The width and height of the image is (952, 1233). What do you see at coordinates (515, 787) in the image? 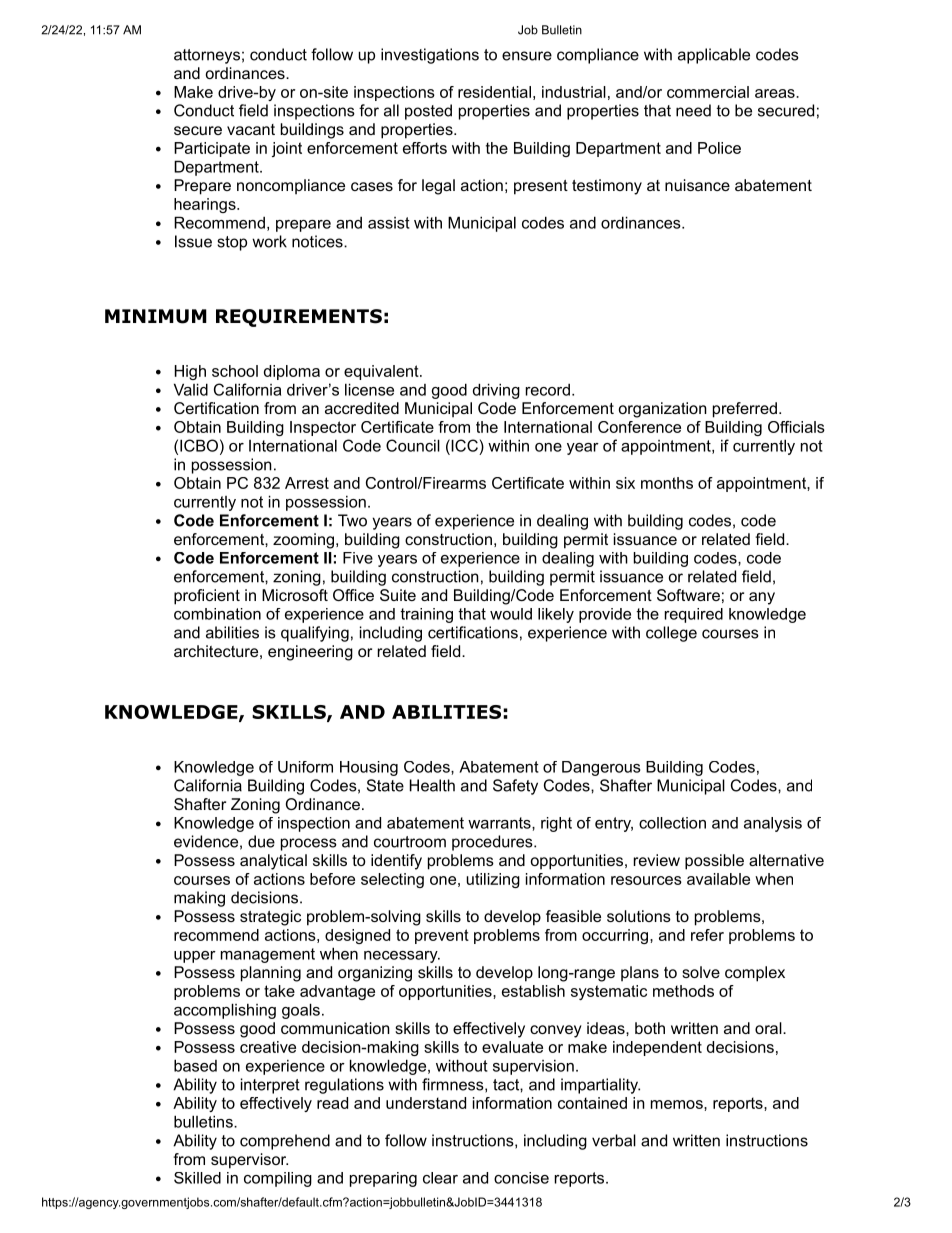
I see `Safety` at bounding box center [515, 787].
